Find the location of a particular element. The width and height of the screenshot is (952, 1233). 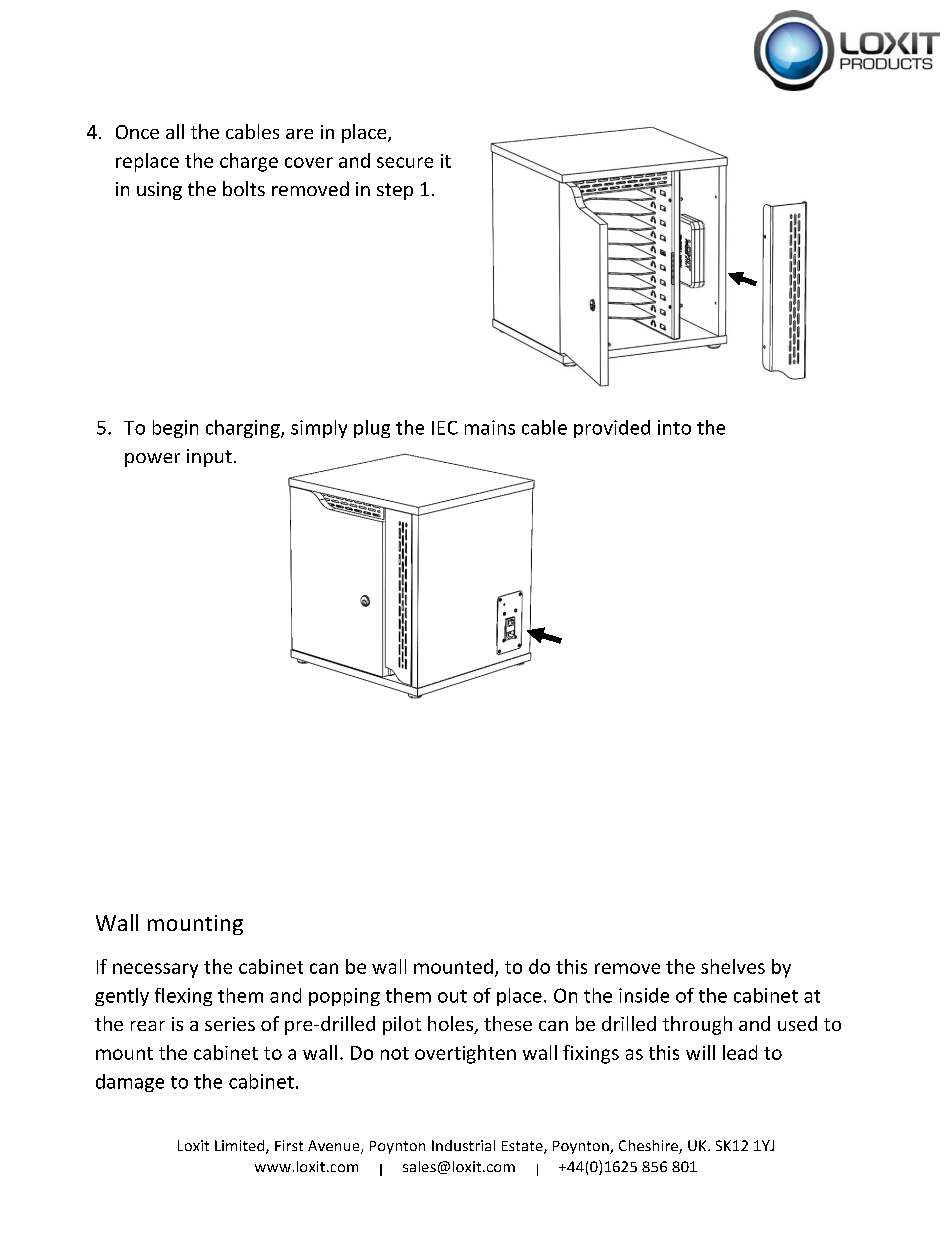

shelves is located at coordinates (733, 966).
